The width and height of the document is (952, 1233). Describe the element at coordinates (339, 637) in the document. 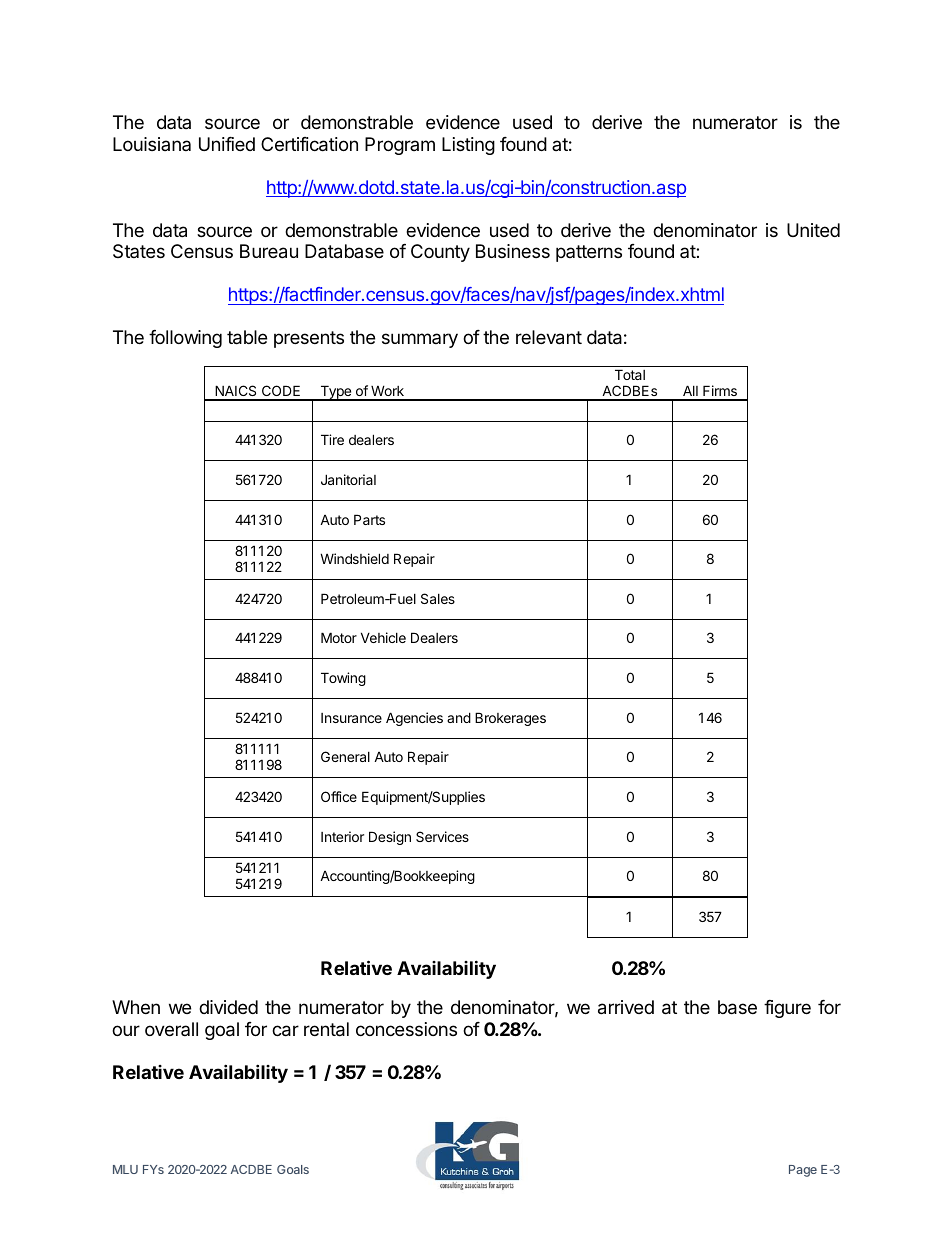

I see `Motor` at that location.
